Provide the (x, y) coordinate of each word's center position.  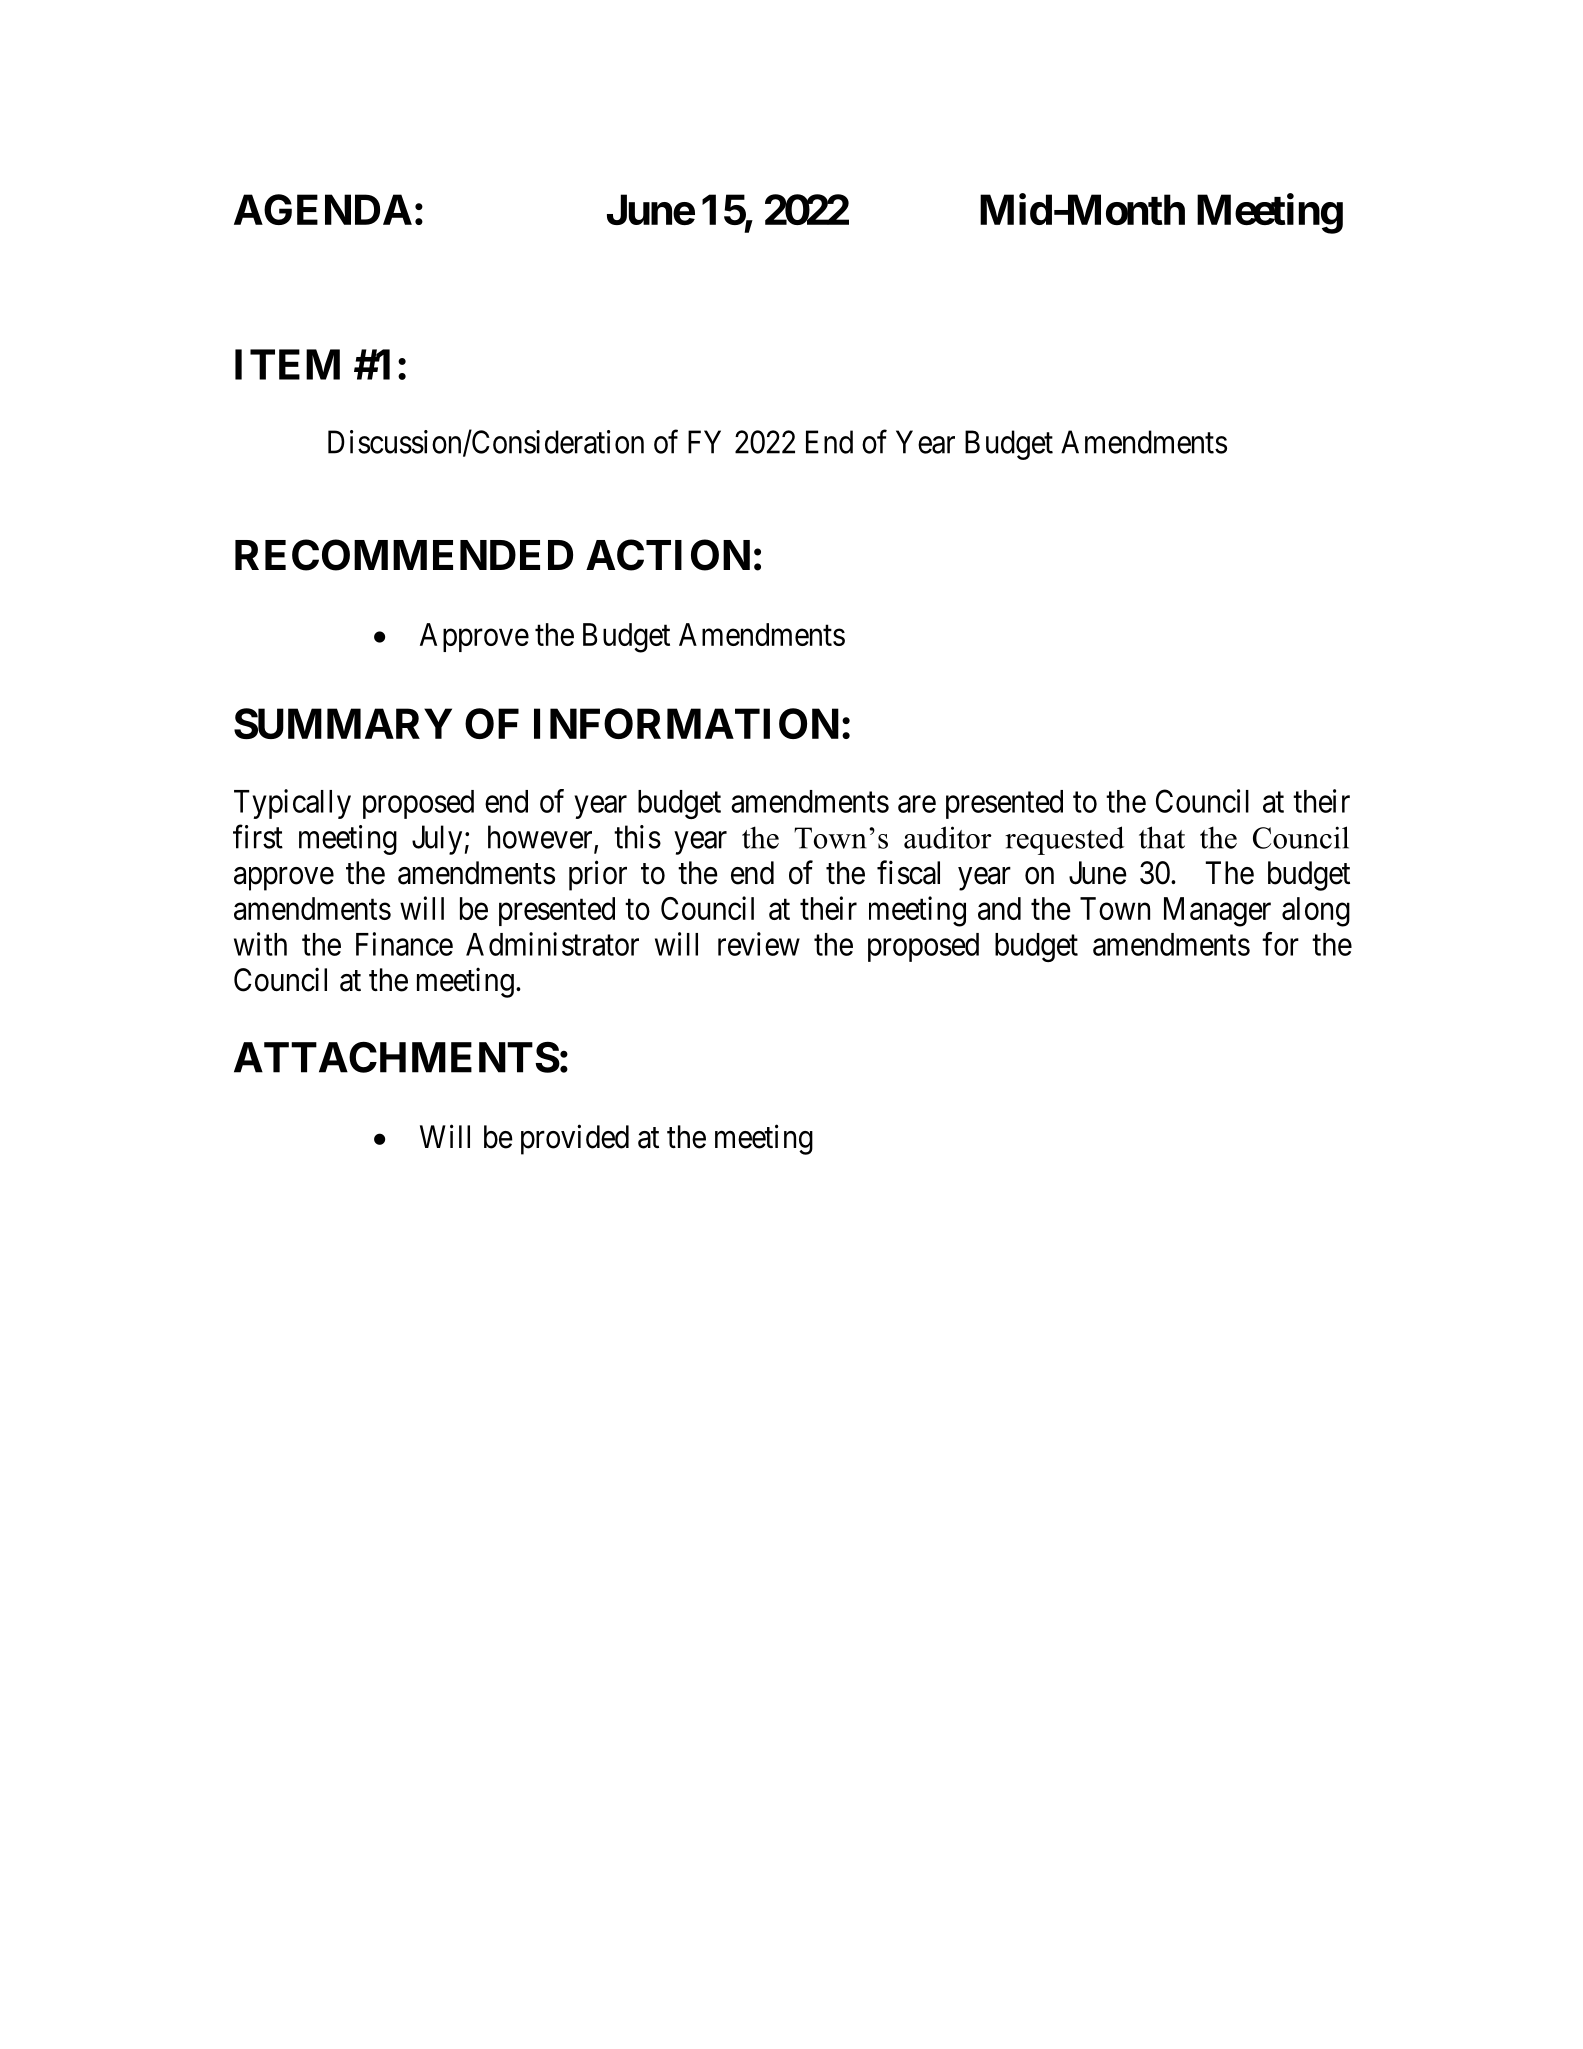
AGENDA (323, 209)
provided (575, 1139)
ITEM (287, 364)
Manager (1217, 912)
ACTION (668, 555)
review (759, 944)
